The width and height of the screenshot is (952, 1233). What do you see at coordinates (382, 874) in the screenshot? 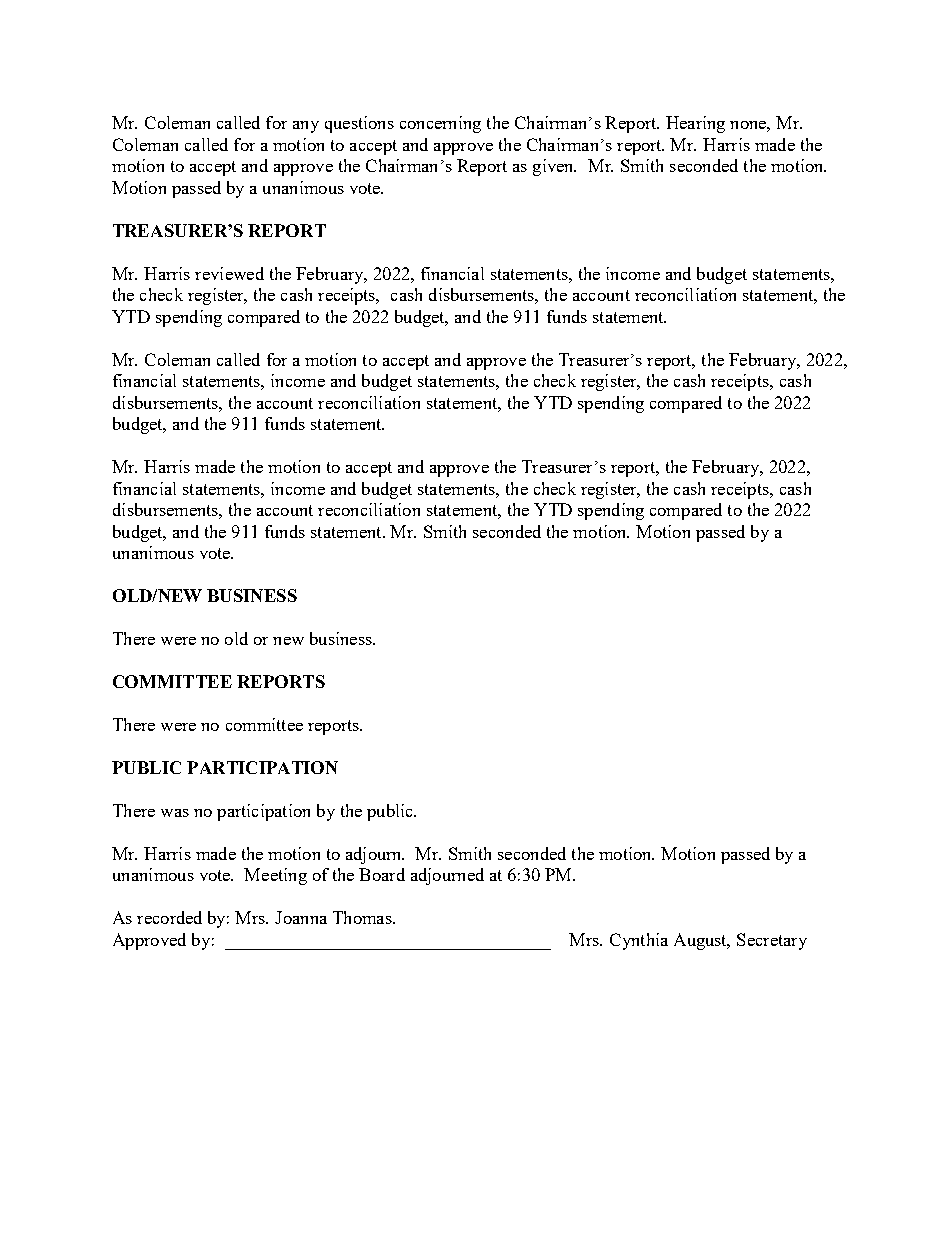
I see `Board` at bounding box center [382, 874].
